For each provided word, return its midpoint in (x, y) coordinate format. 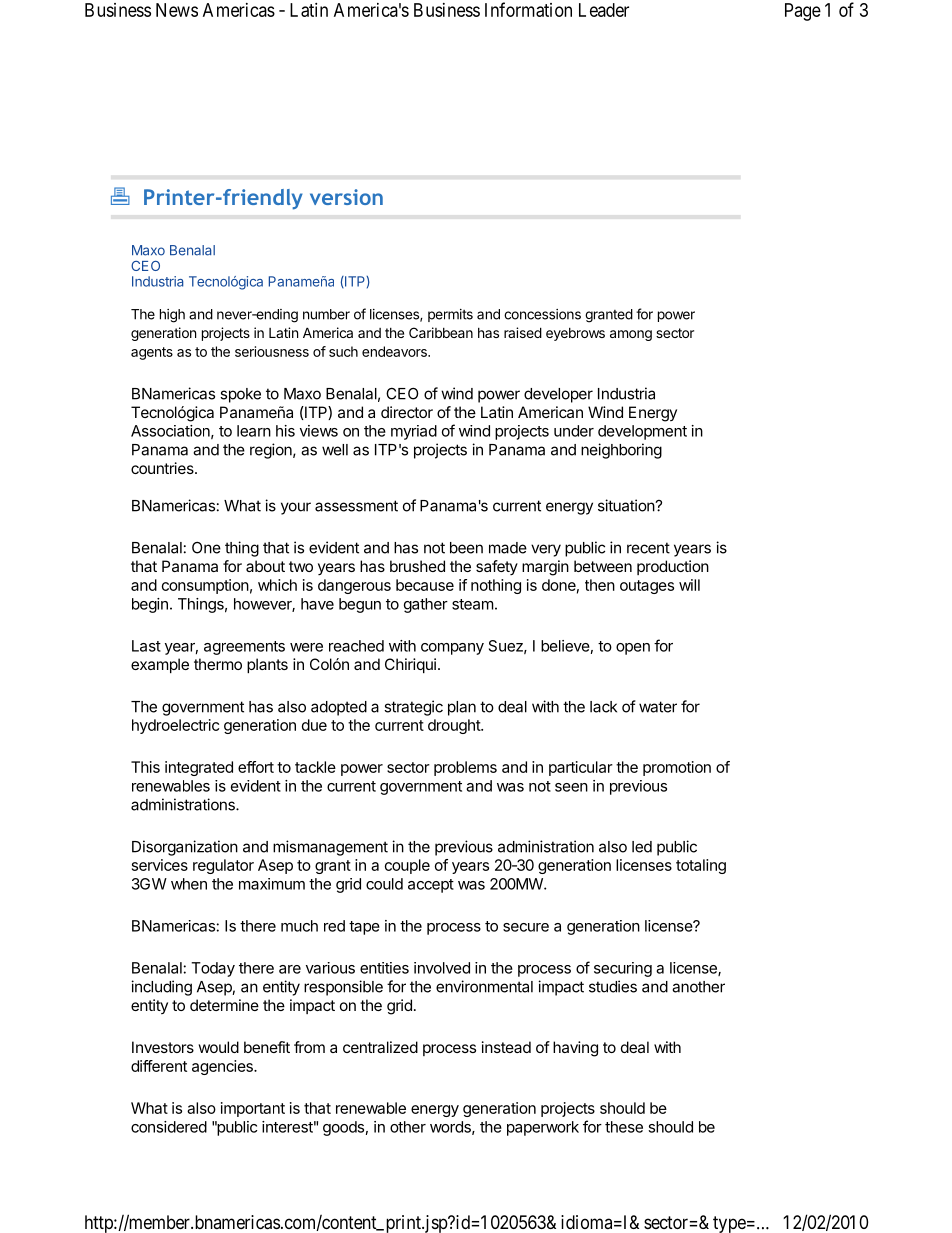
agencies (223, 1067)
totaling (701, 866)
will (689, 585)
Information (528, 9)
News (177, 10)
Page (803, 12)
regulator (223, 866)
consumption (205, 586)
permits (450, 315)
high (172, 316)
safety (497, 567)
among (631, 335)
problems (465, 768)
